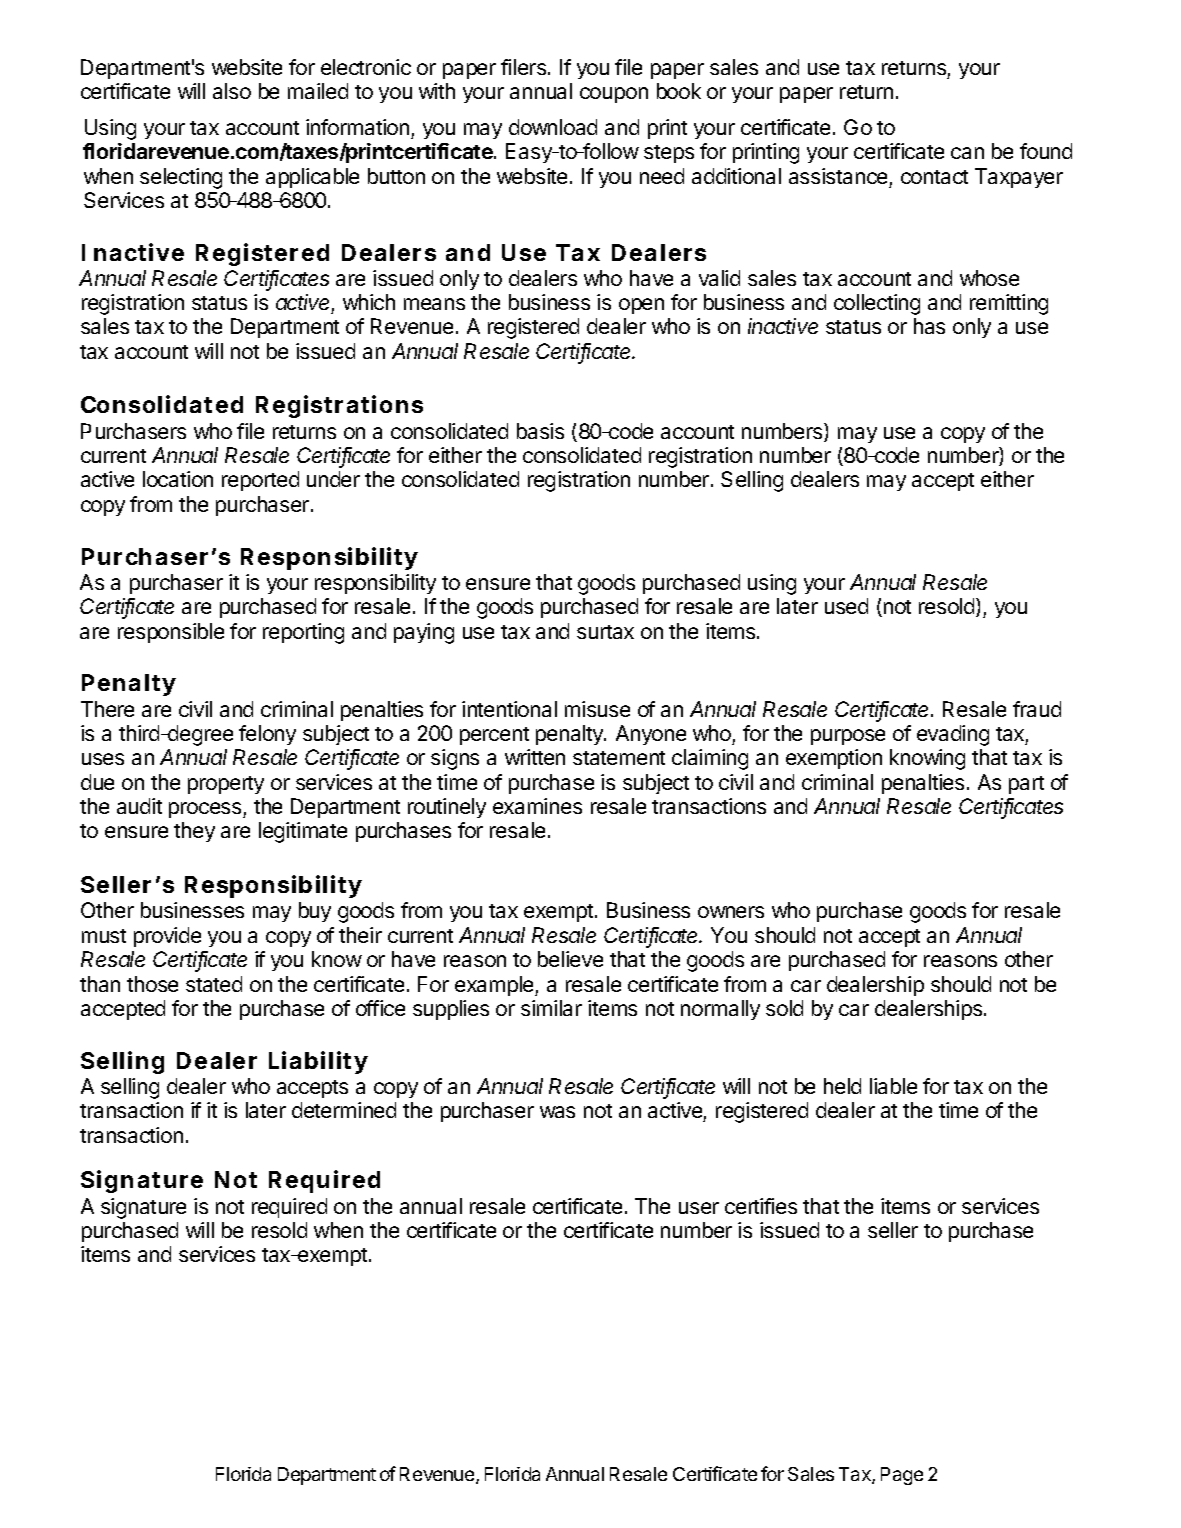 The width and height of the screenshot is (1181, 1528). Describe the element at coordinates (226, 785) in the screenshot. I see `property` at that location.
